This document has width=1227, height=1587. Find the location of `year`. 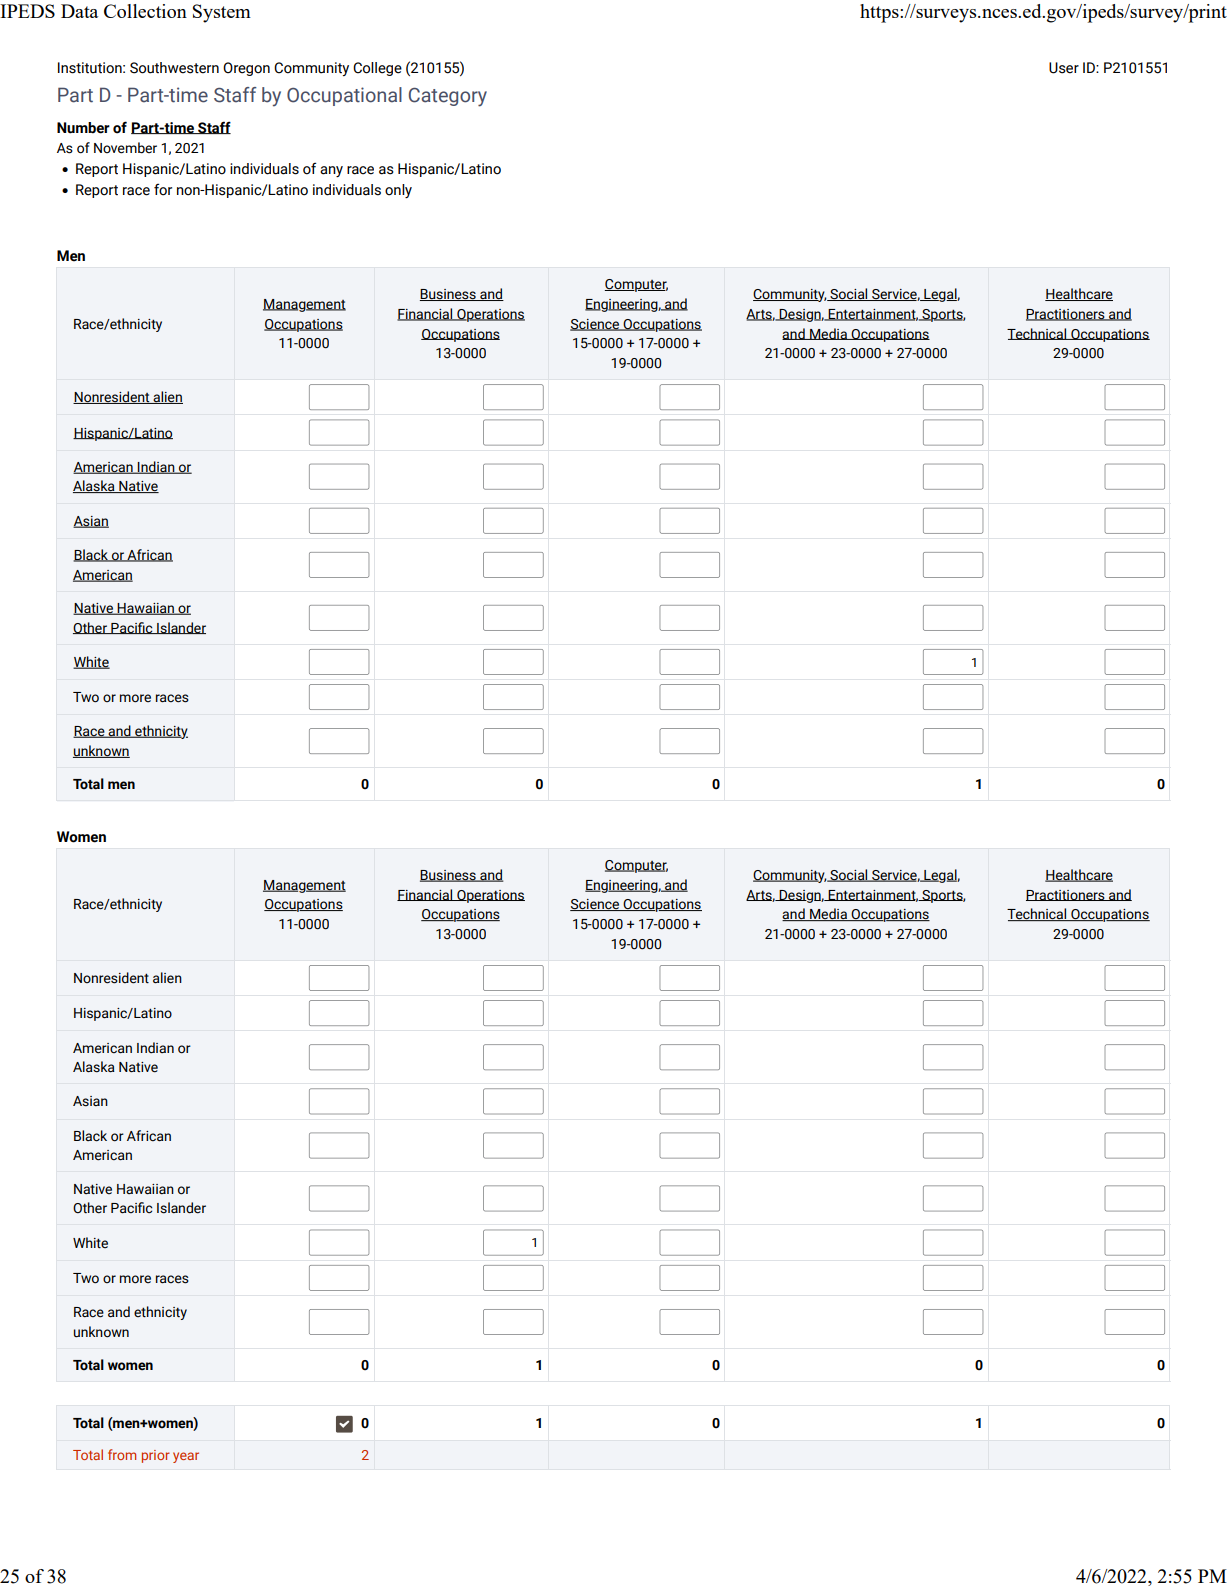

year is located at coordinates (186, 1457).
